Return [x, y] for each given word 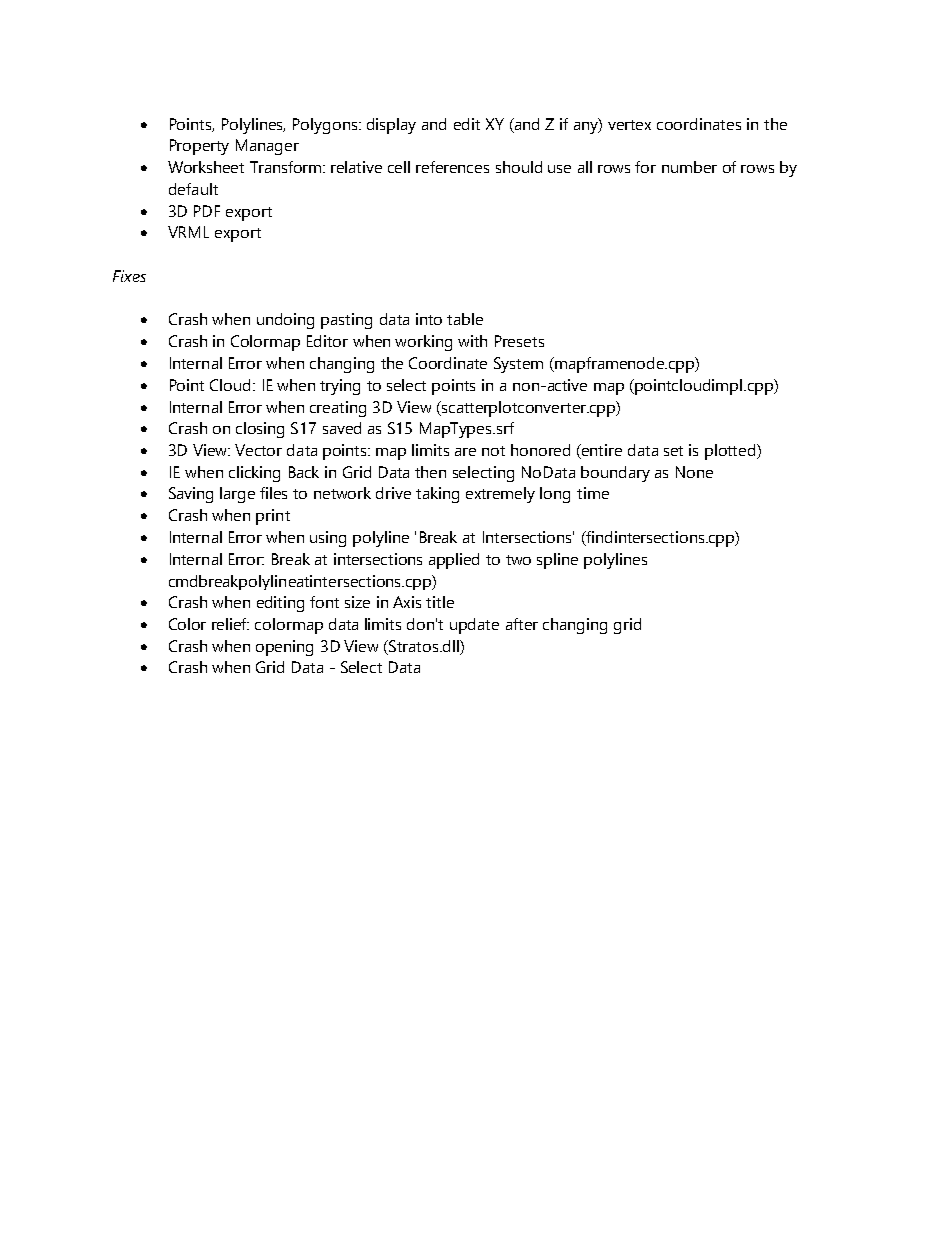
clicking [254, 474]
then [430, 472]
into [429, 319]
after [522, 624]
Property [199, 147]
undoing [285, 321]
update [474, 626]
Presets [519, 341]
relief [230, 624]
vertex [629, 125]
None [694, 472]
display [391, 126]
